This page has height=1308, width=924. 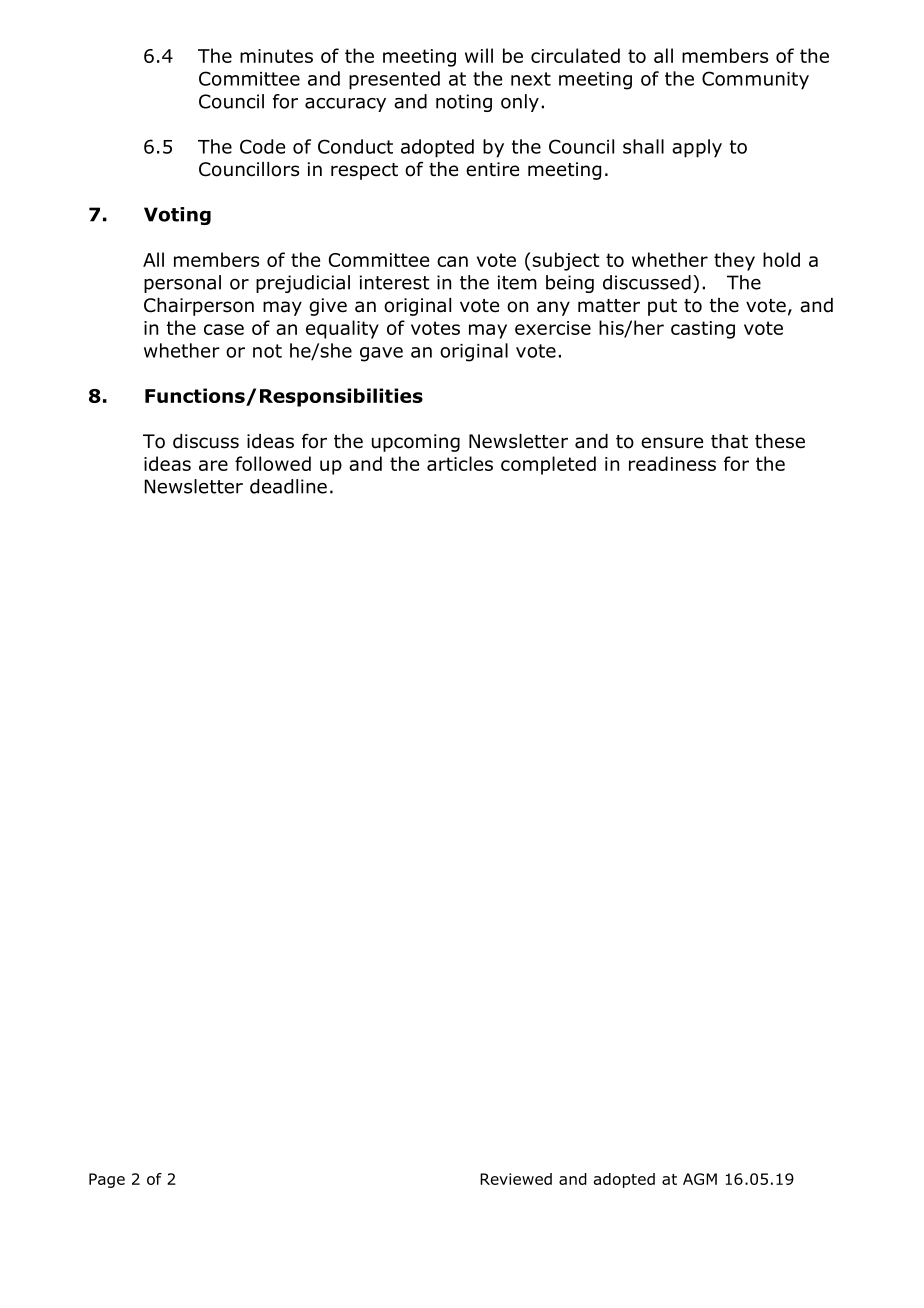 I want to click on noting, so click(x=464, y=103).
